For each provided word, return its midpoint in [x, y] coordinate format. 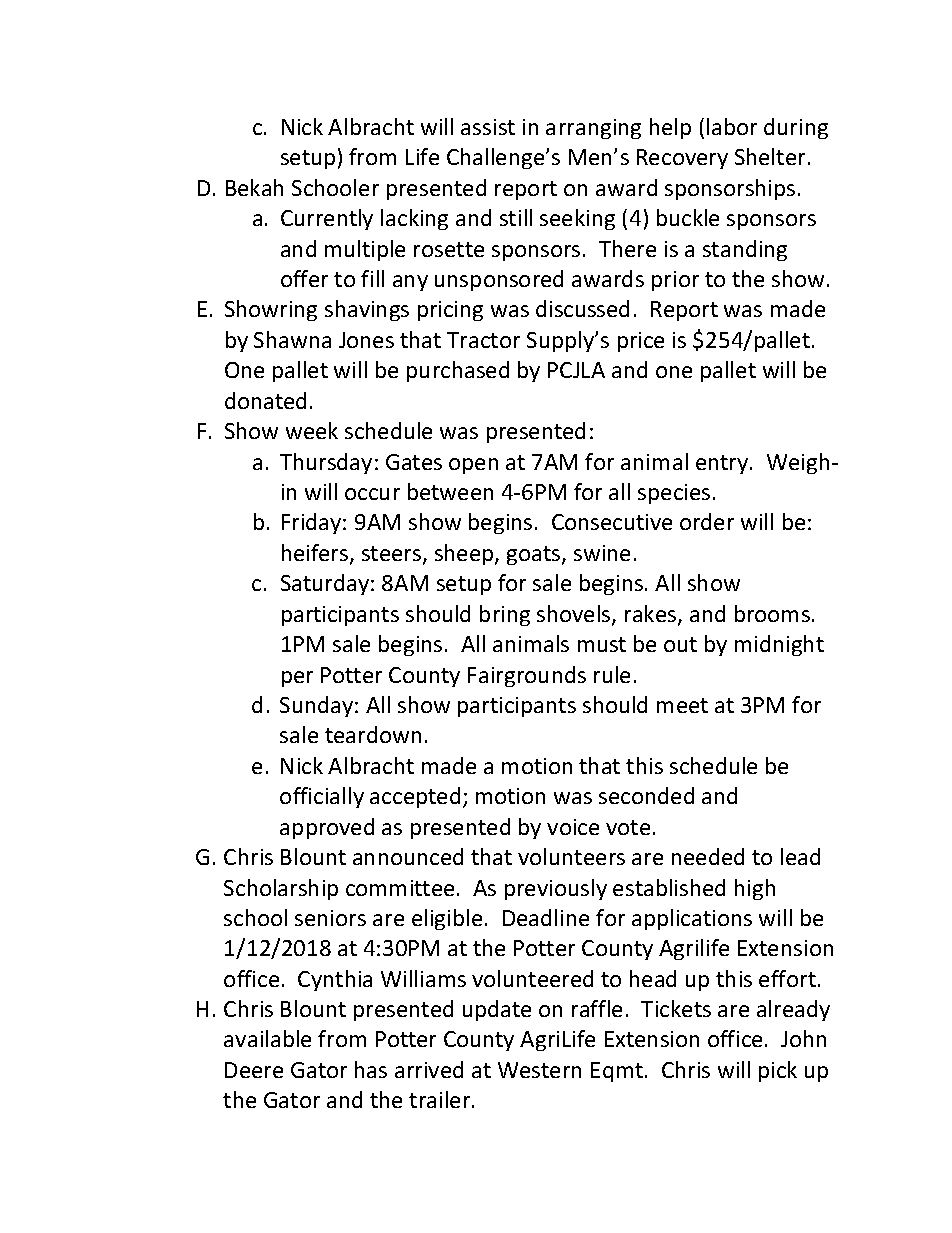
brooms [772, 613]
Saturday [326, 584]
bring [505, 615]
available [267, 1038]
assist [488, 127]
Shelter [770, 156]
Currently [327, 219]
